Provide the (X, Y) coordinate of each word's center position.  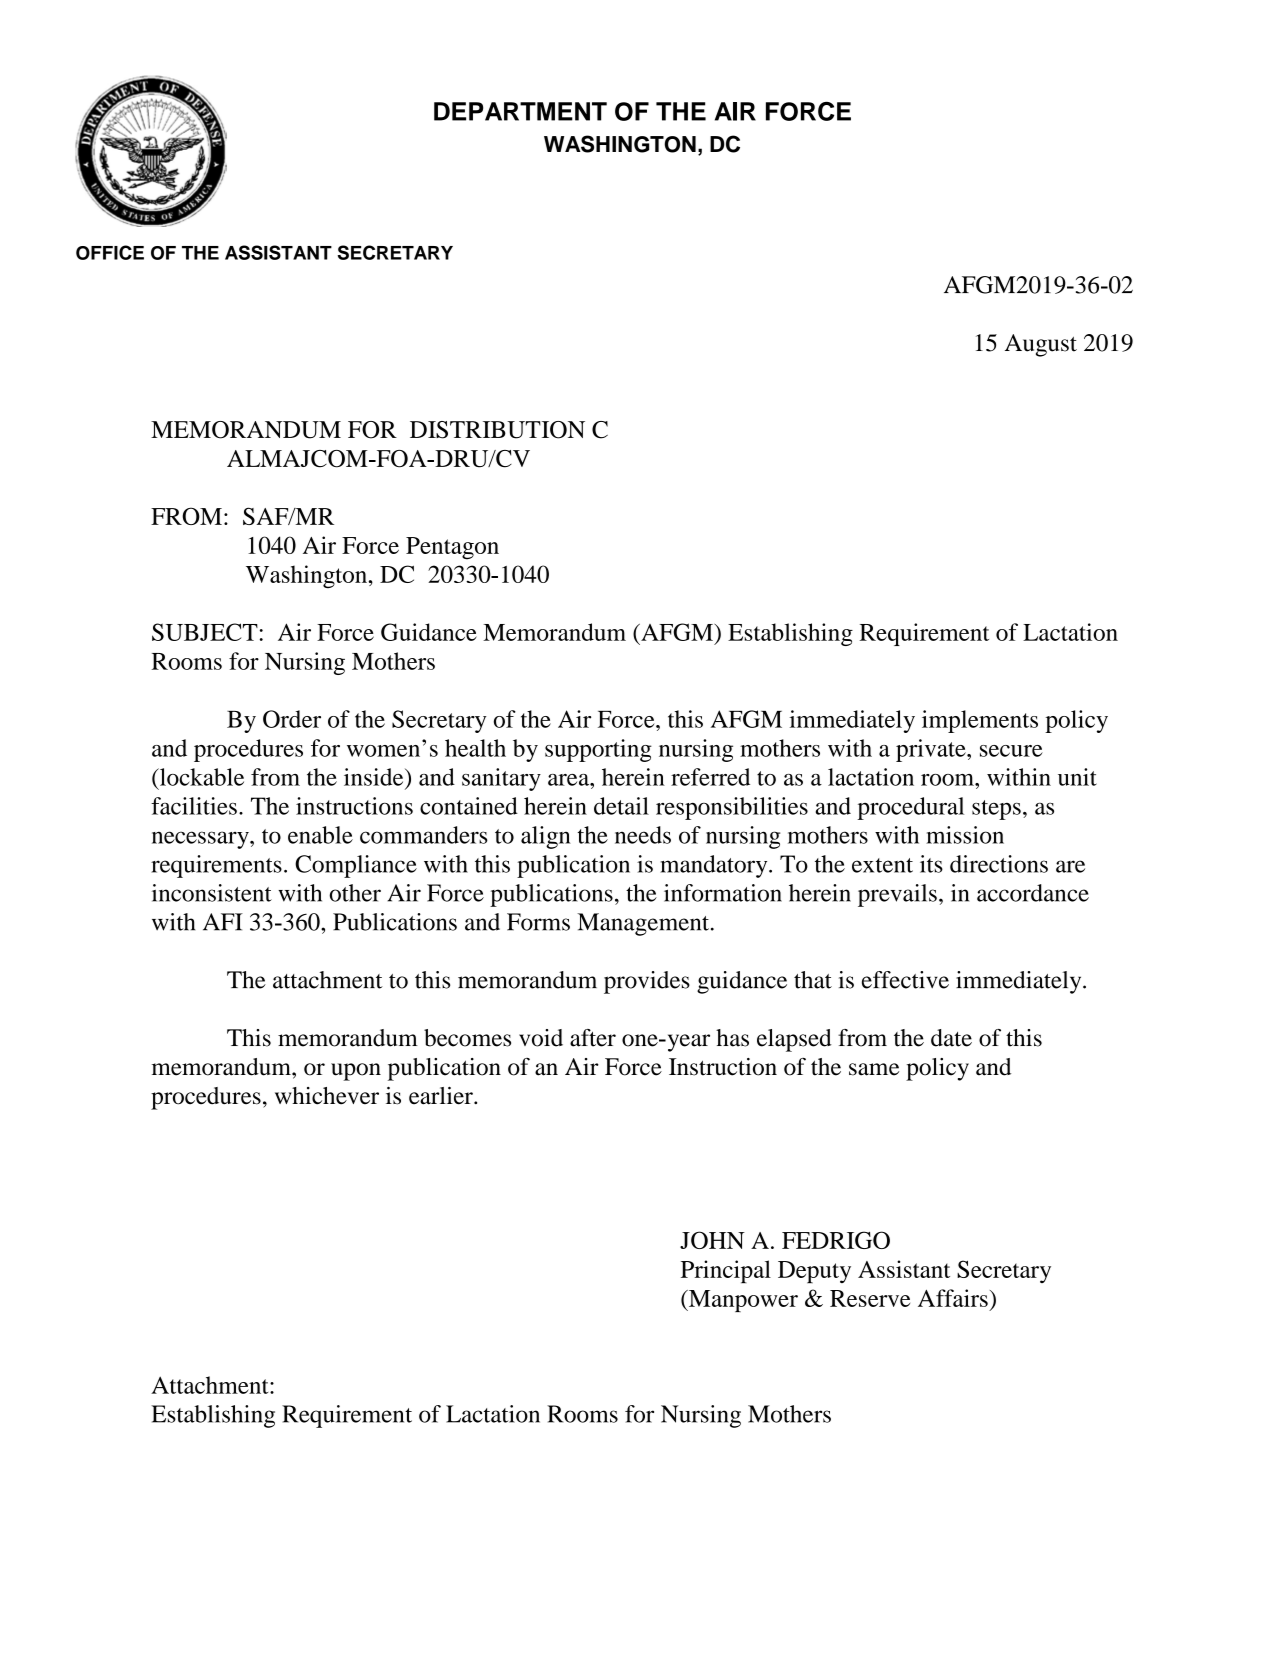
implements (980, 721)
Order (292, 719)
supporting (598, 750)
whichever (327, 1096)
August (1041, 345)
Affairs (953, 1298)
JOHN (712, 1240)
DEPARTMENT (520, 111)
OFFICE (110, 252)
